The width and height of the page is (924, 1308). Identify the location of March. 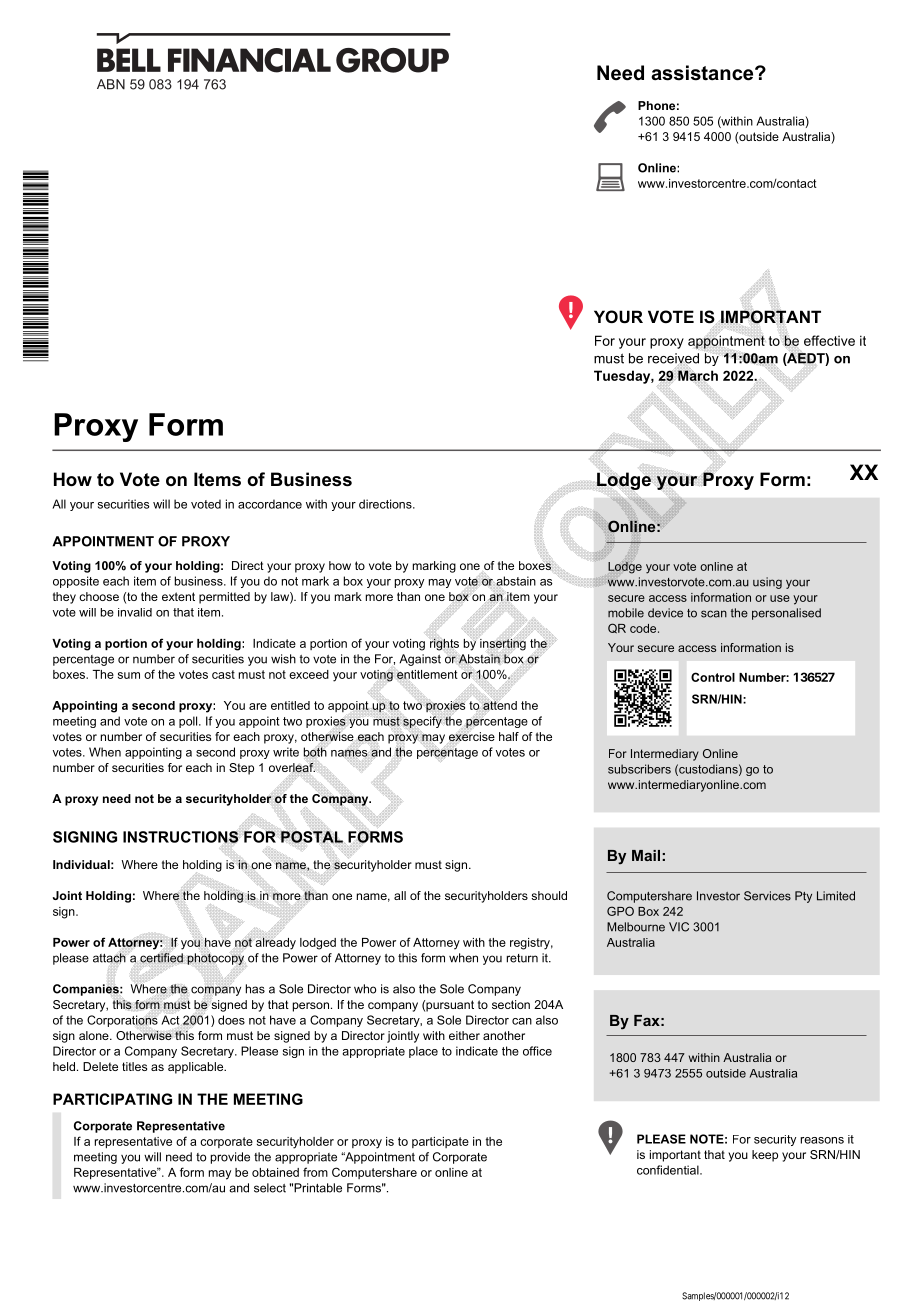
(698, 376).
